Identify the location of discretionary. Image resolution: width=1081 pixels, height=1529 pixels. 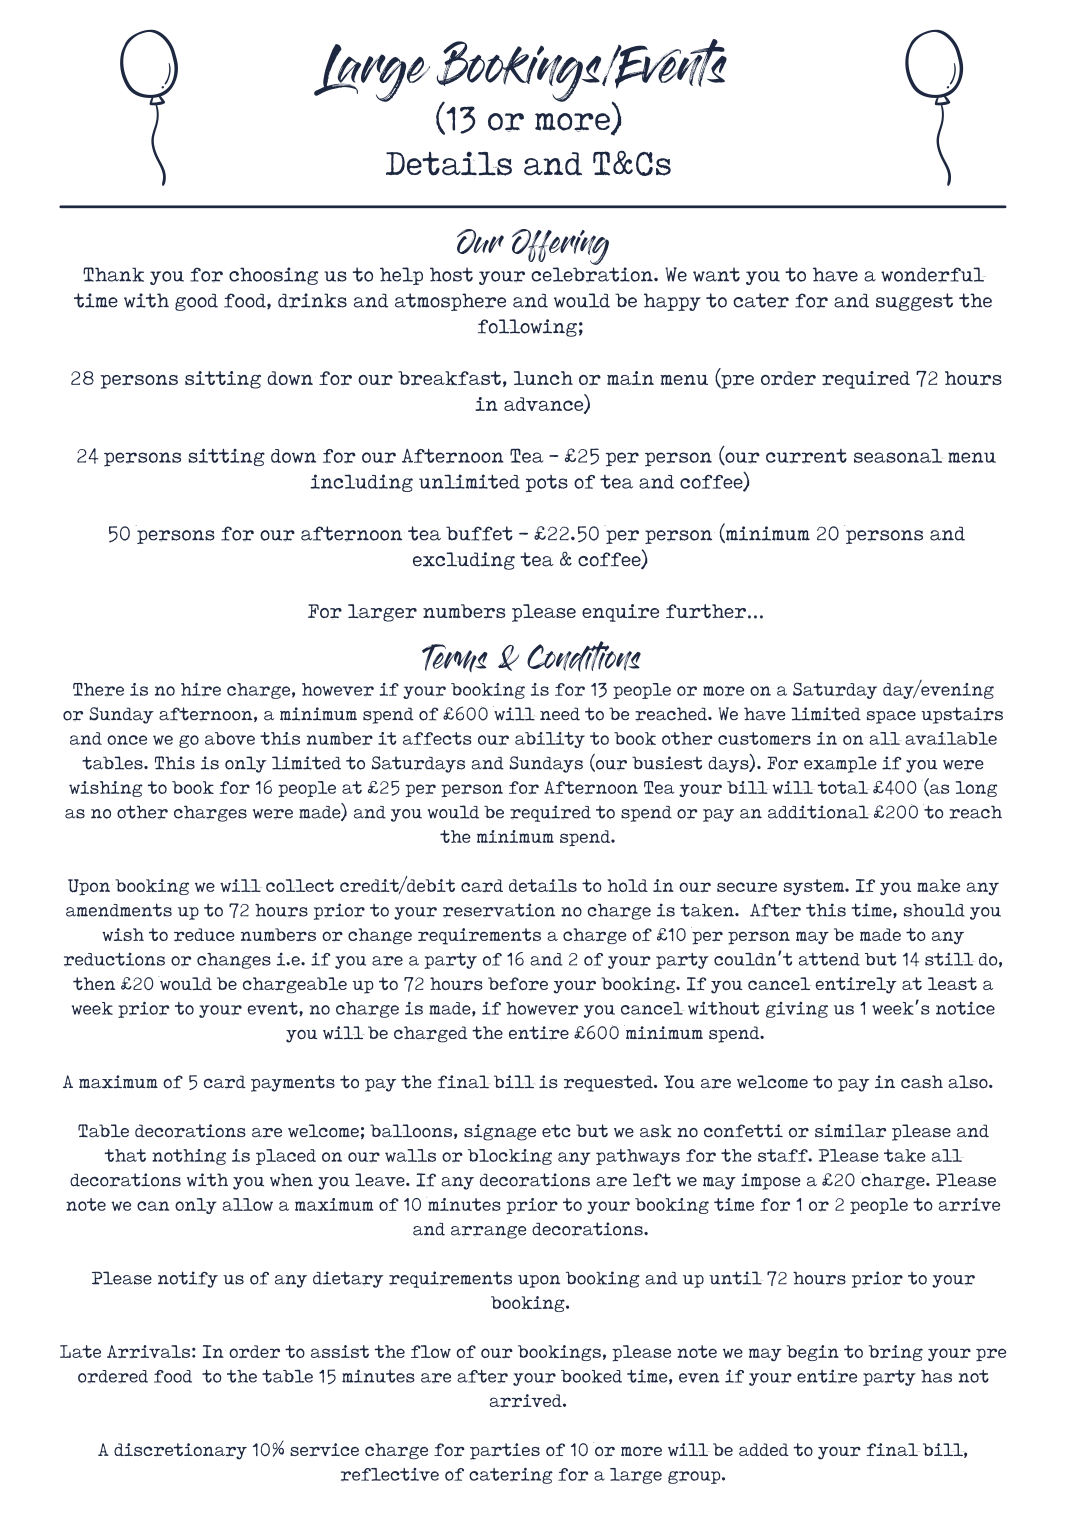
(180, 1451).
